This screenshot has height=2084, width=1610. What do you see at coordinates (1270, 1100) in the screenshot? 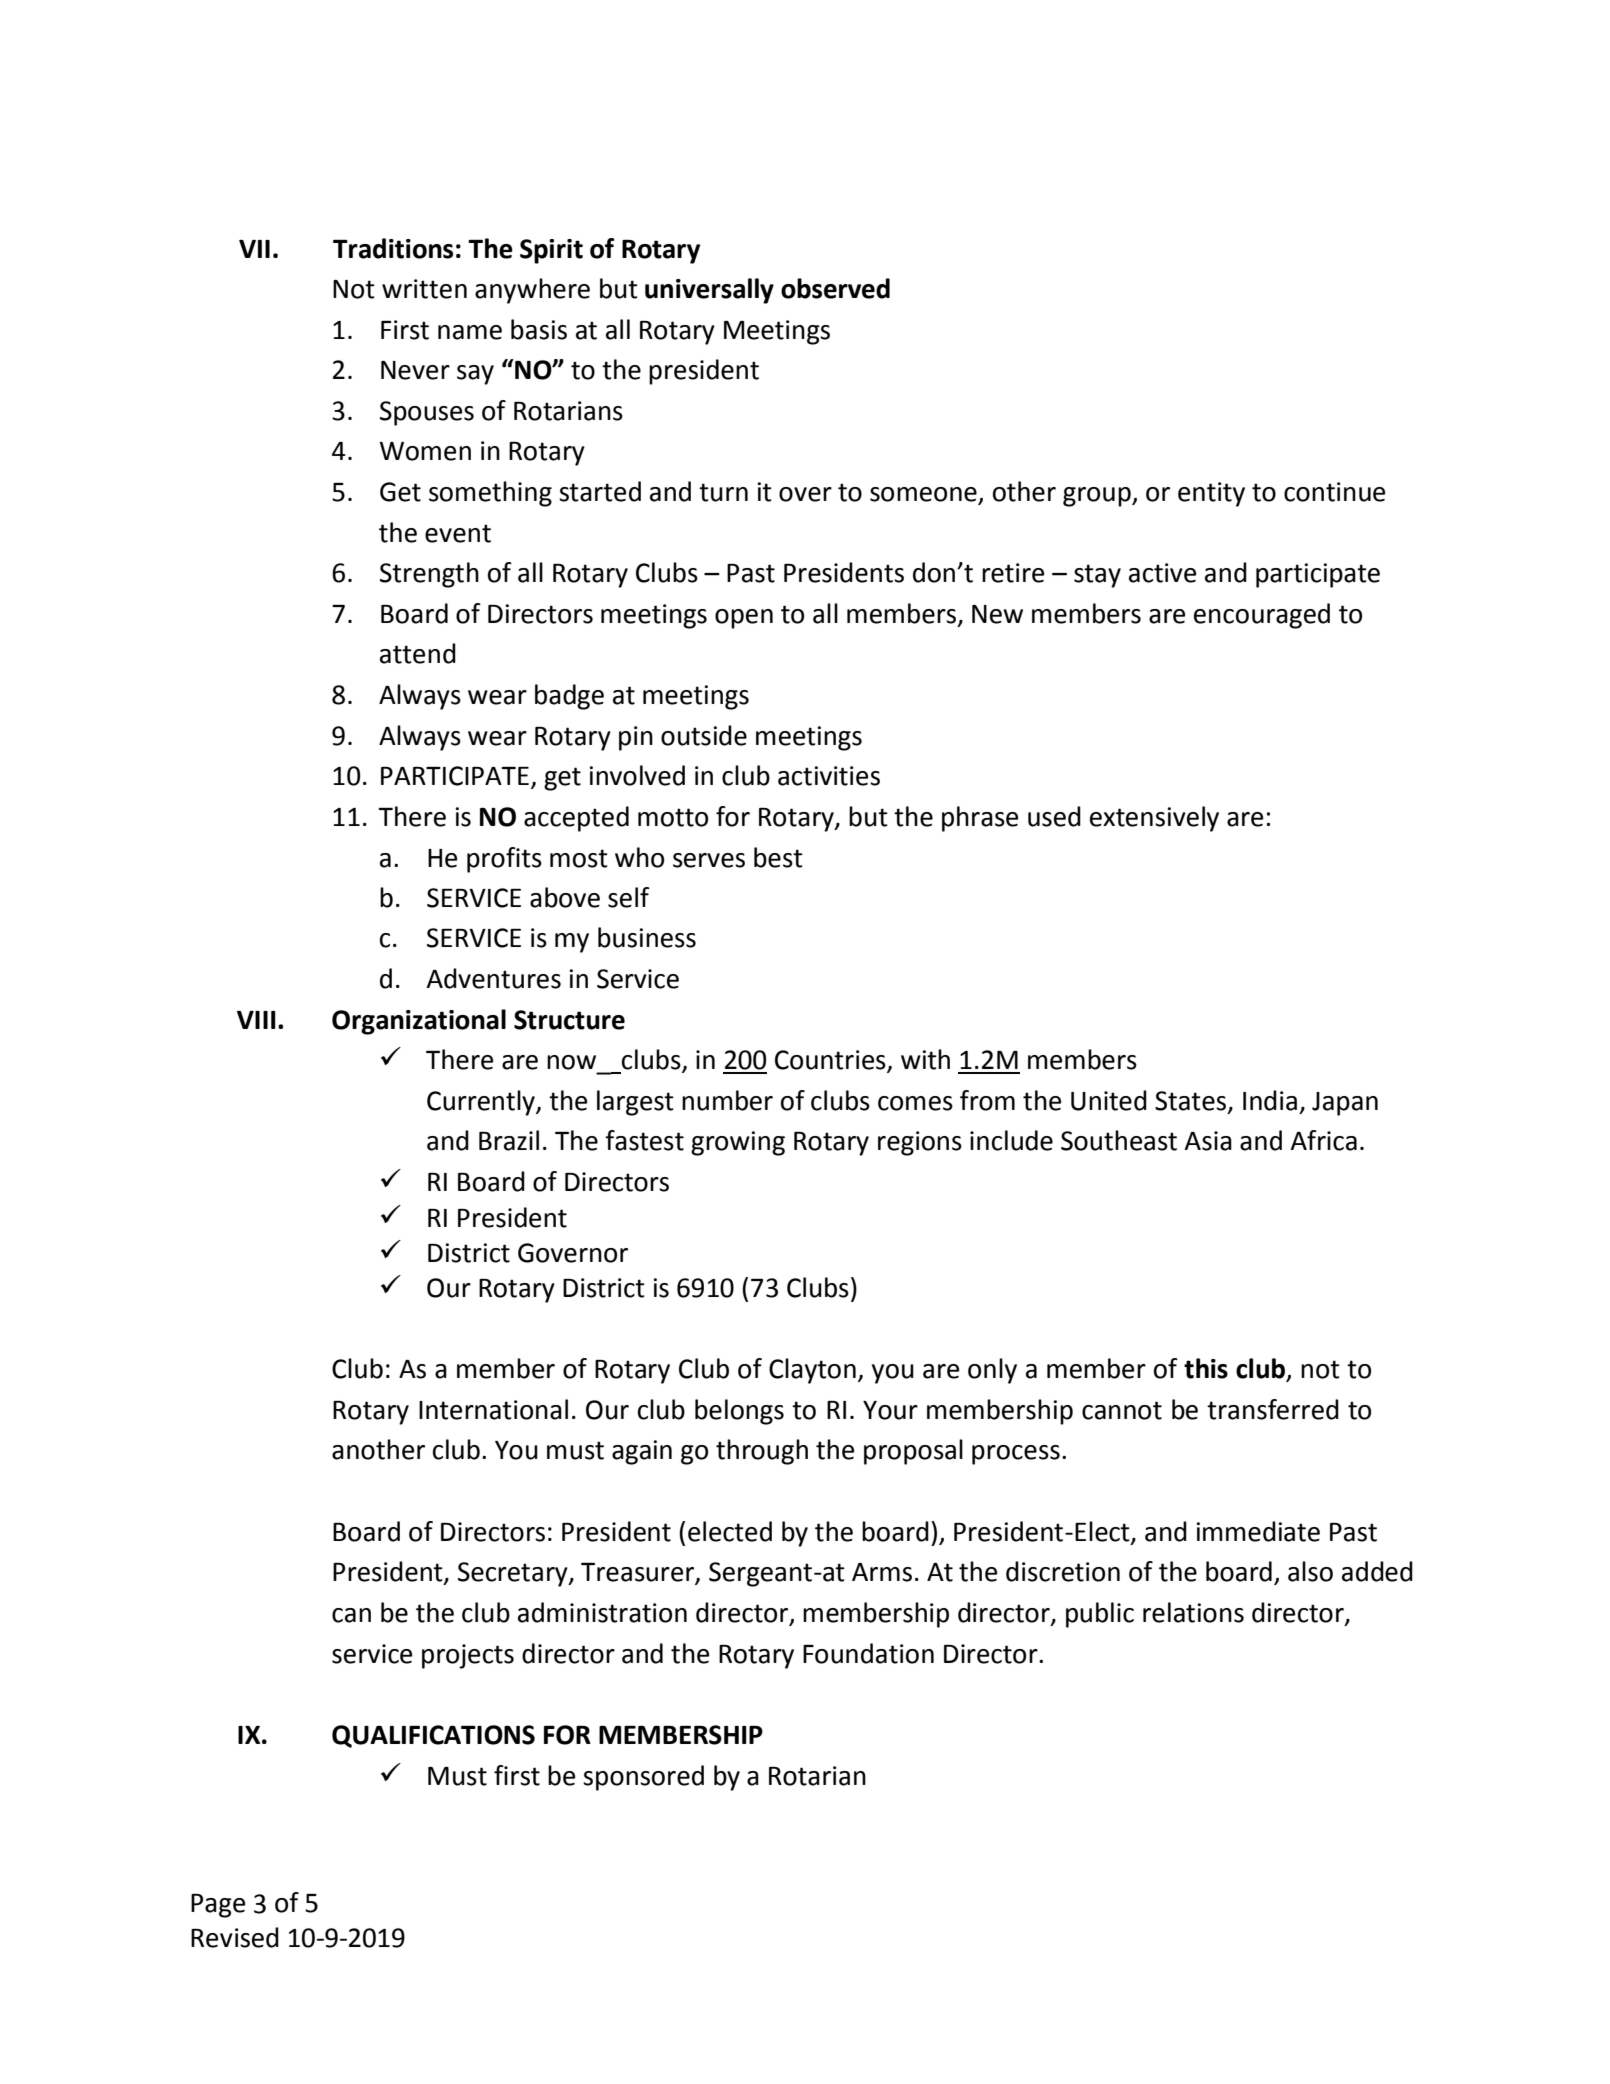
I see `India` at bounding box center [1270, 1100].
